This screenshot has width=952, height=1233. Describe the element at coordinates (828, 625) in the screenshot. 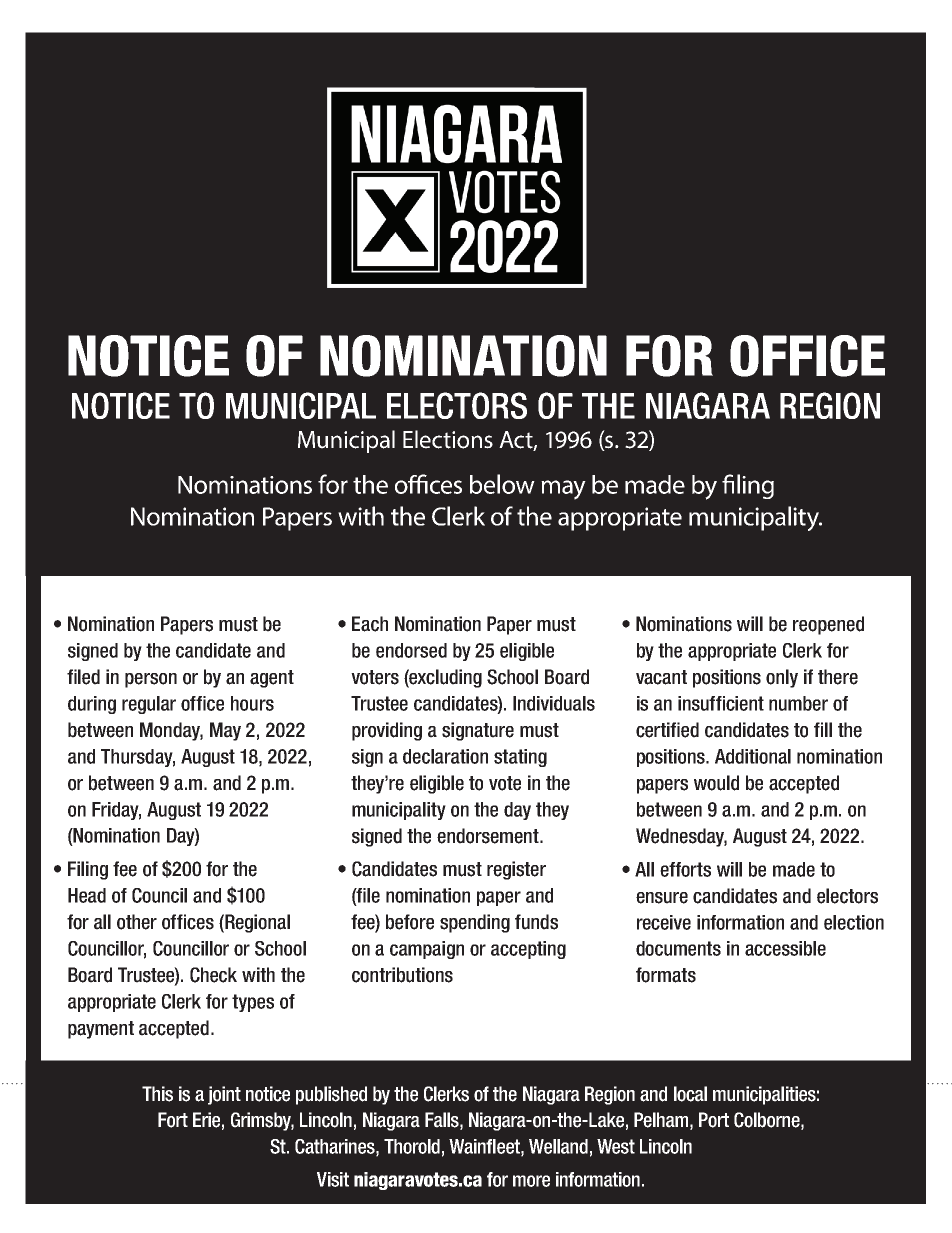

I see `reopened` at that location.
